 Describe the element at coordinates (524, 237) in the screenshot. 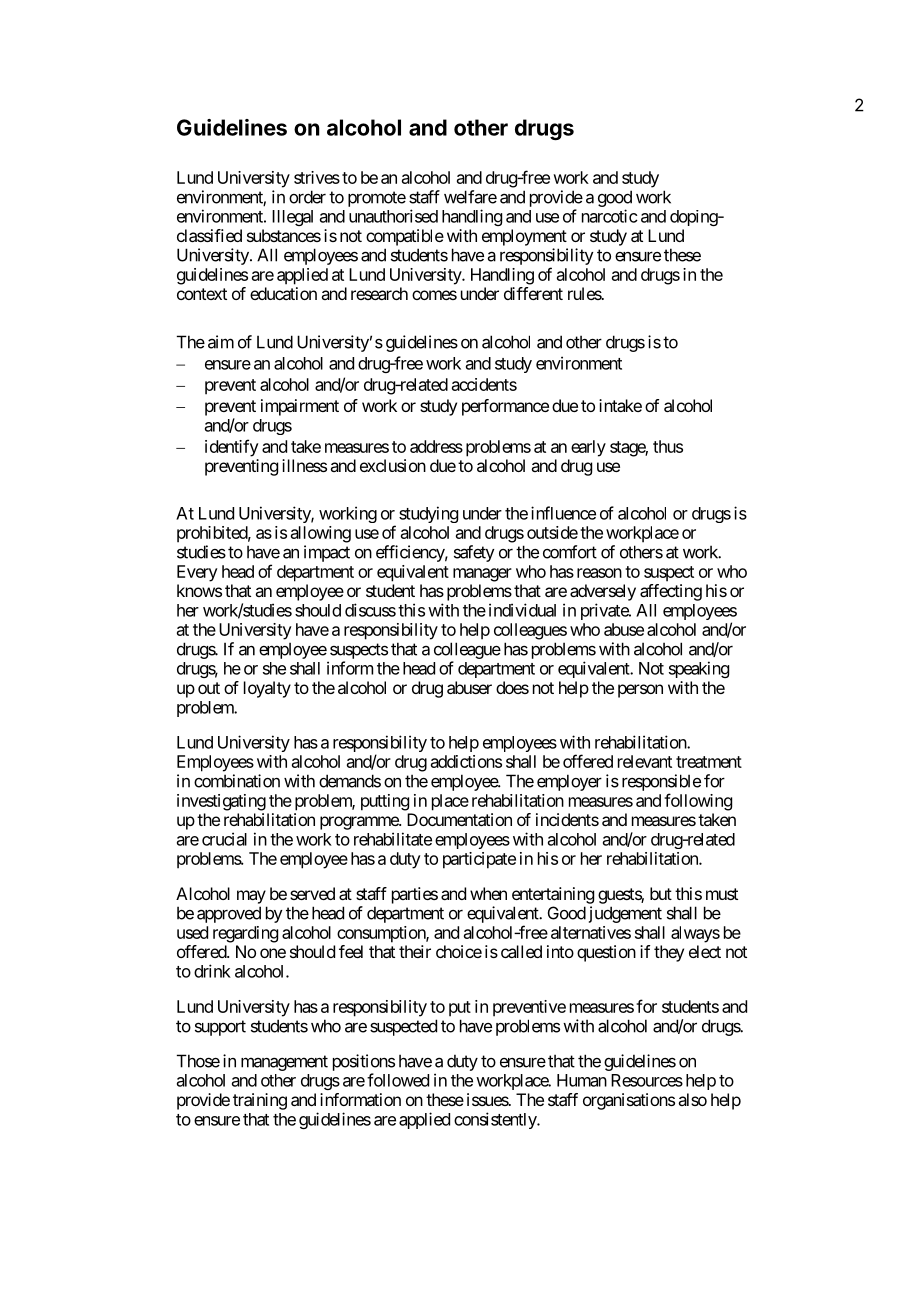

I see `employment` at that location.
